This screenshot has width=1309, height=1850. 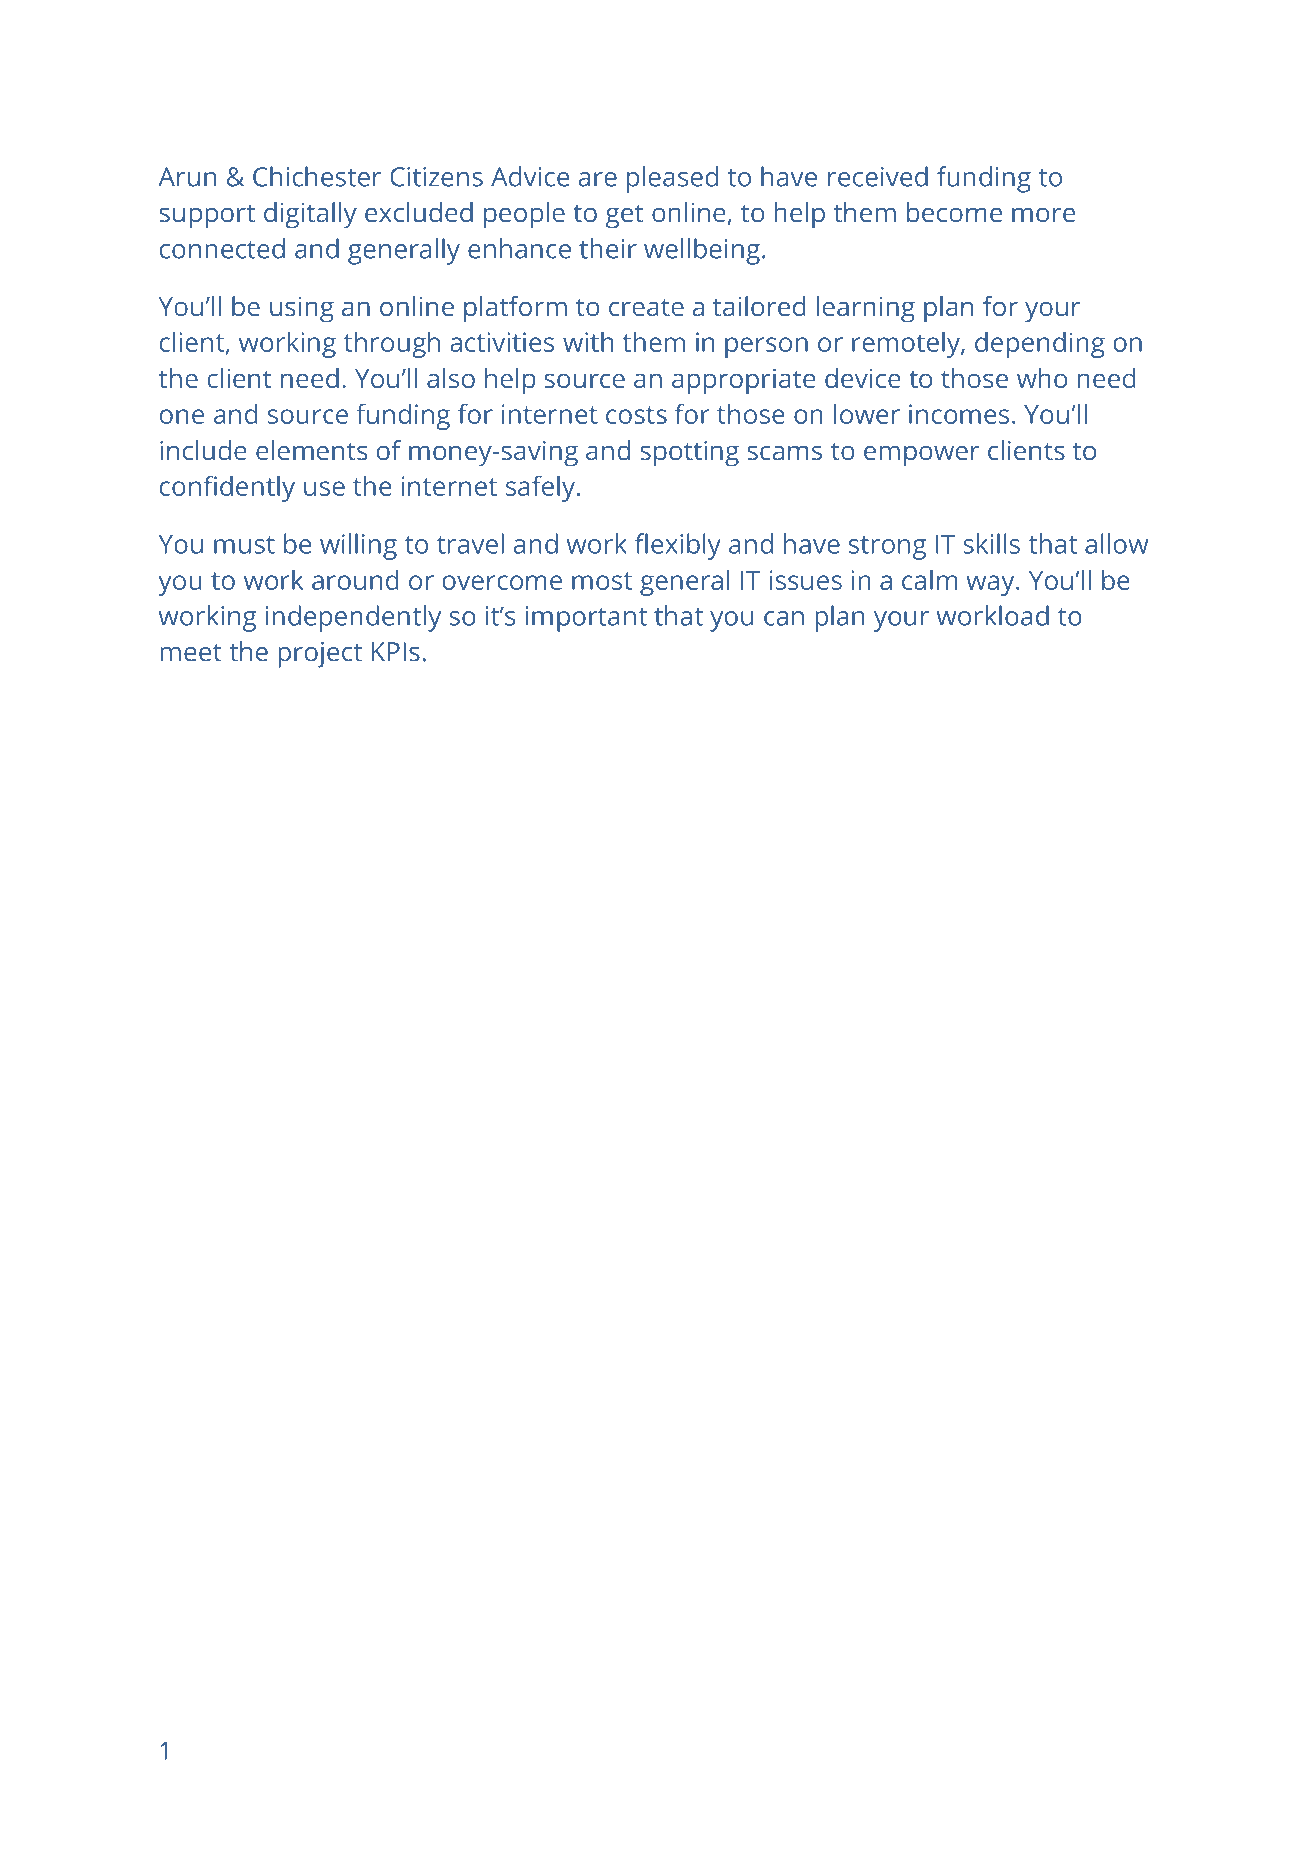 I want to click on important, so click(x=586, y=619).
